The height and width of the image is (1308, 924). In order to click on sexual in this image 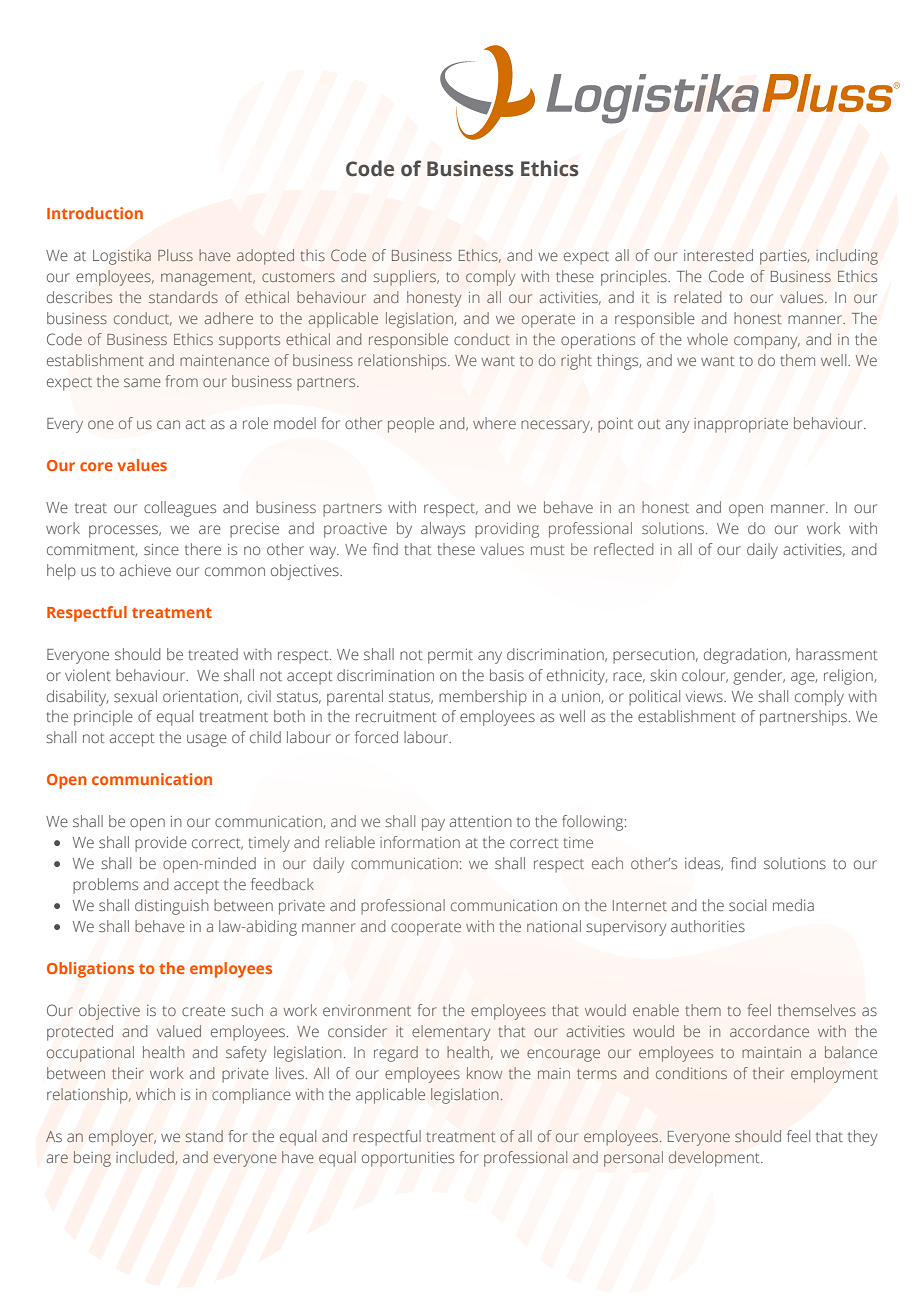, I will do `click(135, 696)`.
